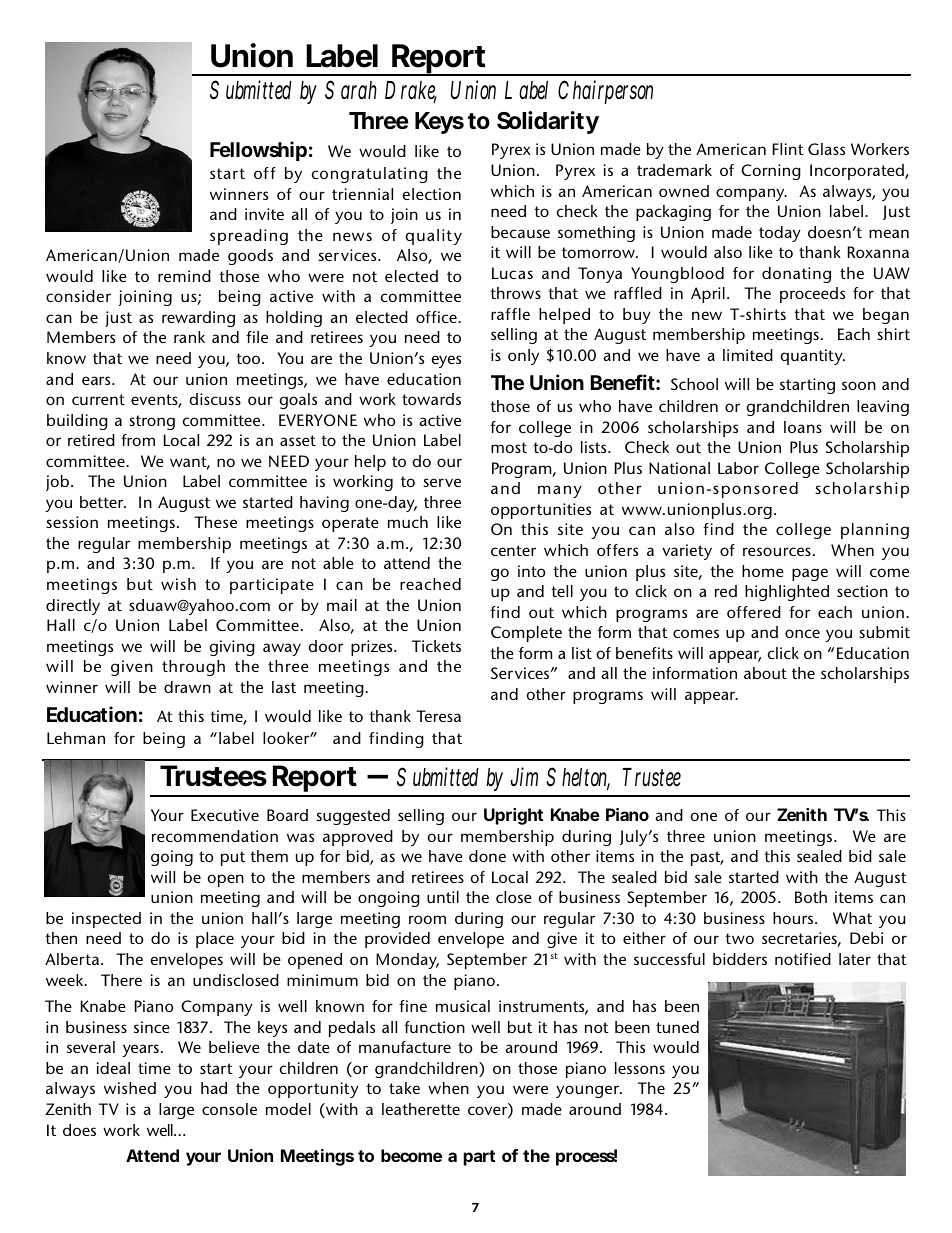 The image size is (952, 1233). Describe the element at coordinates (215, 836) in the document. I see `recommendation` at that location.
